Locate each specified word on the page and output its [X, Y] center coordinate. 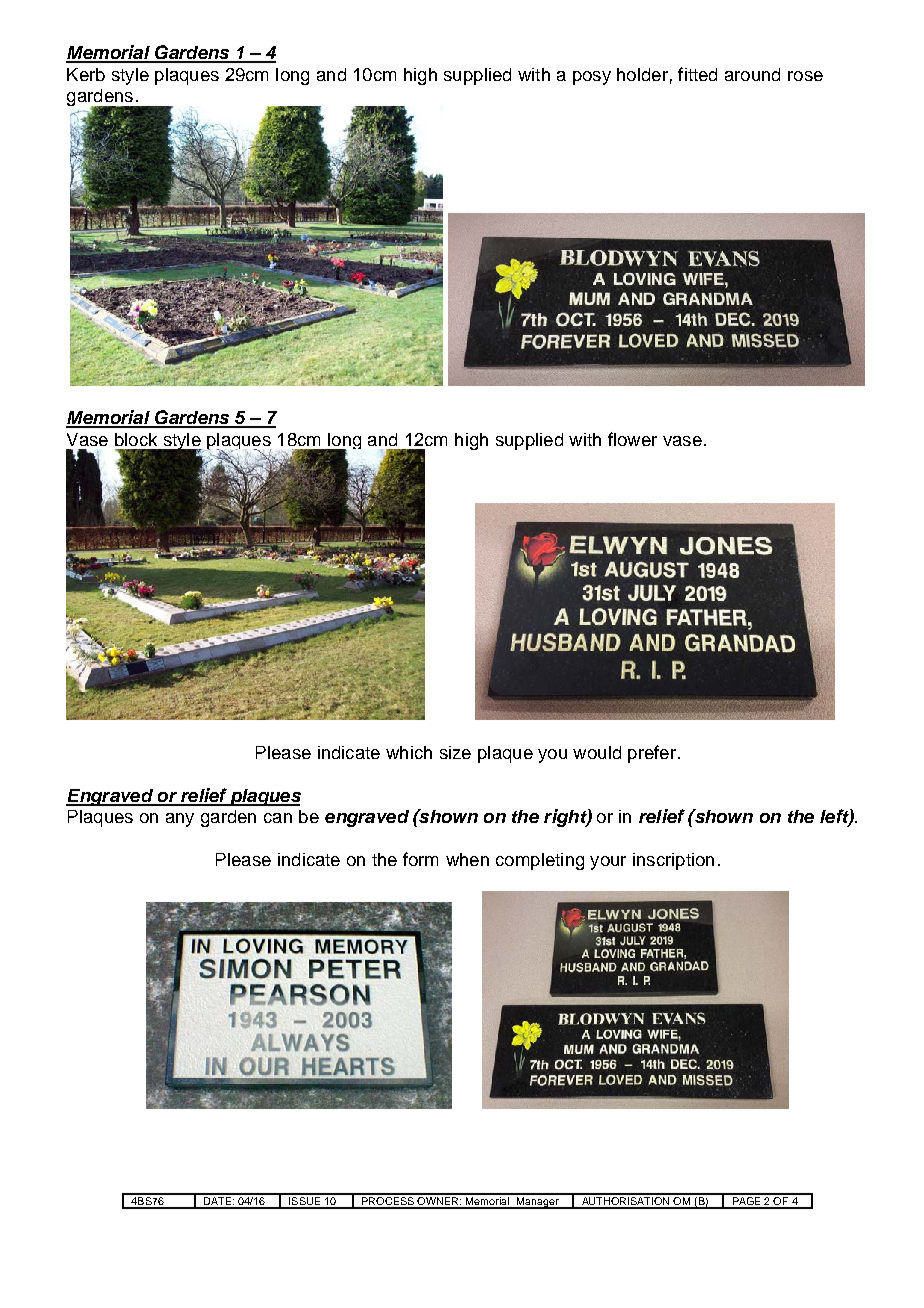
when [467, 859]
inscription [673, 861]
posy [592, 78]
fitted [697, 74]
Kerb [86, 74]
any [180, 820]
